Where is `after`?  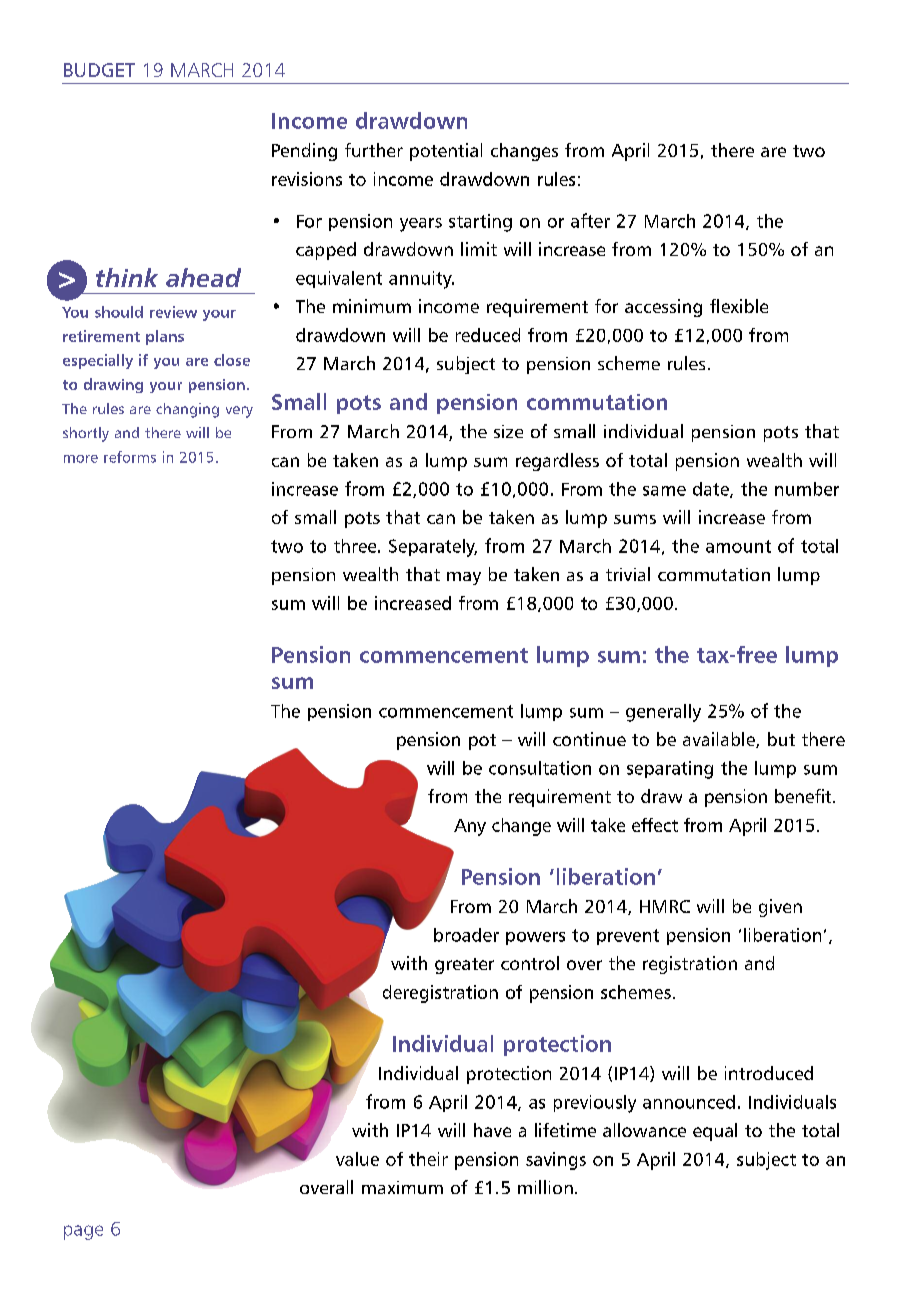
after is located at coordinates (590, 220).
